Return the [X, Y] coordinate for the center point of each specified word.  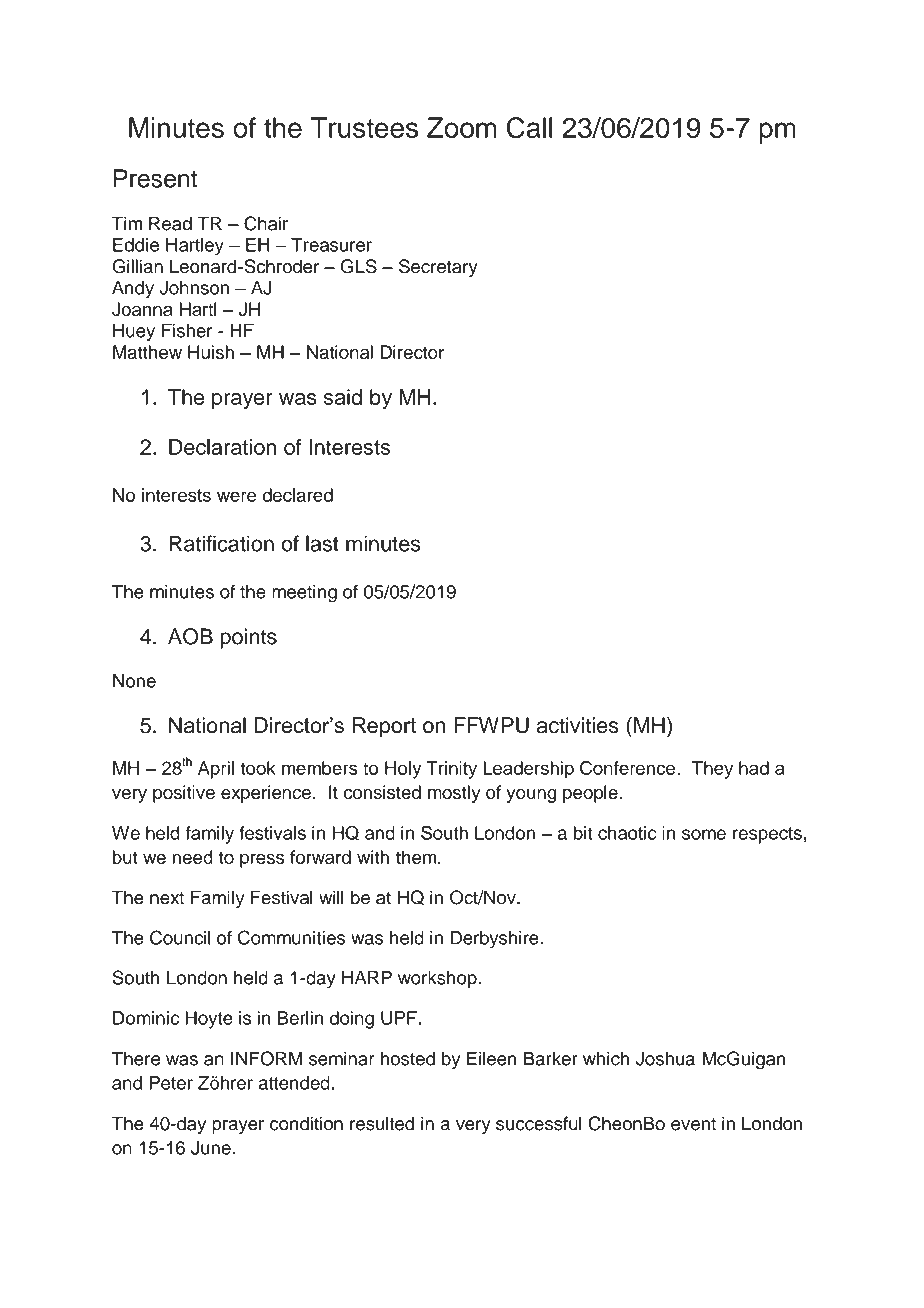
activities [578, 725]
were [236, 496]
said [343, 397]
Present [156, 178]
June [211, 1148]
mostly [454, 794]
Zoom [462, 127]
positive [184, 794]
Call [529, 127]
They [712, 770]
